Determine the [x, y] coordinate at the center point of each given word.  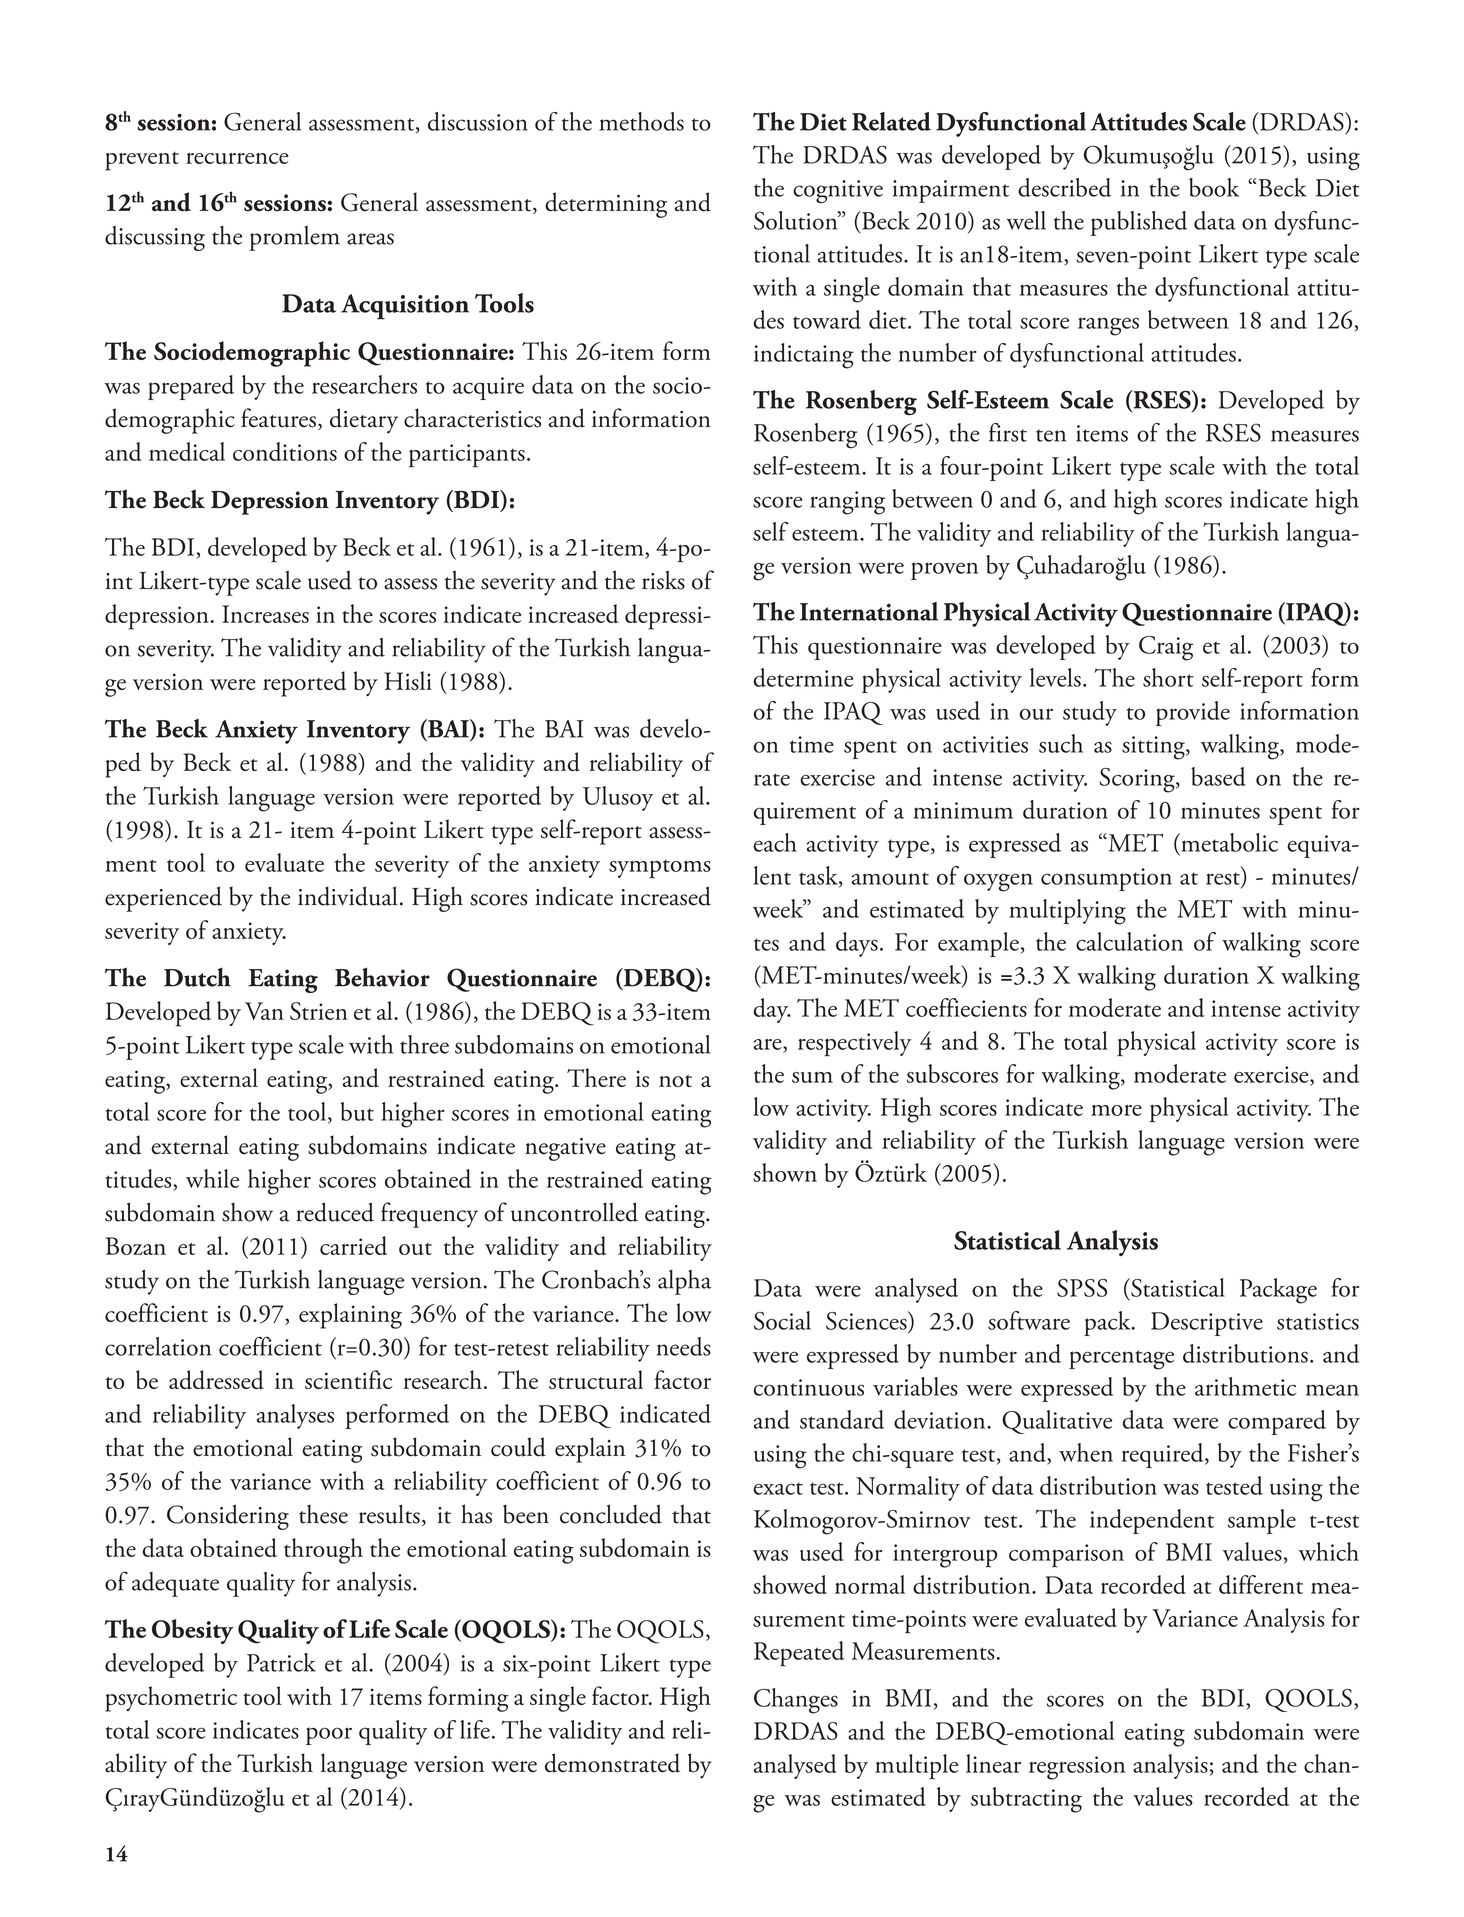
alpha [684, 1282]
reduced [335, 1212]
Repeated [799, 1654]
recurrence [237, 158]
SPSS [1082, 1288]
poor [329, 1736]
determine [803, 677]
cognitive [838, 192]
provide [1193, 713]
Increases [265, 614]
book [1214, 187]
